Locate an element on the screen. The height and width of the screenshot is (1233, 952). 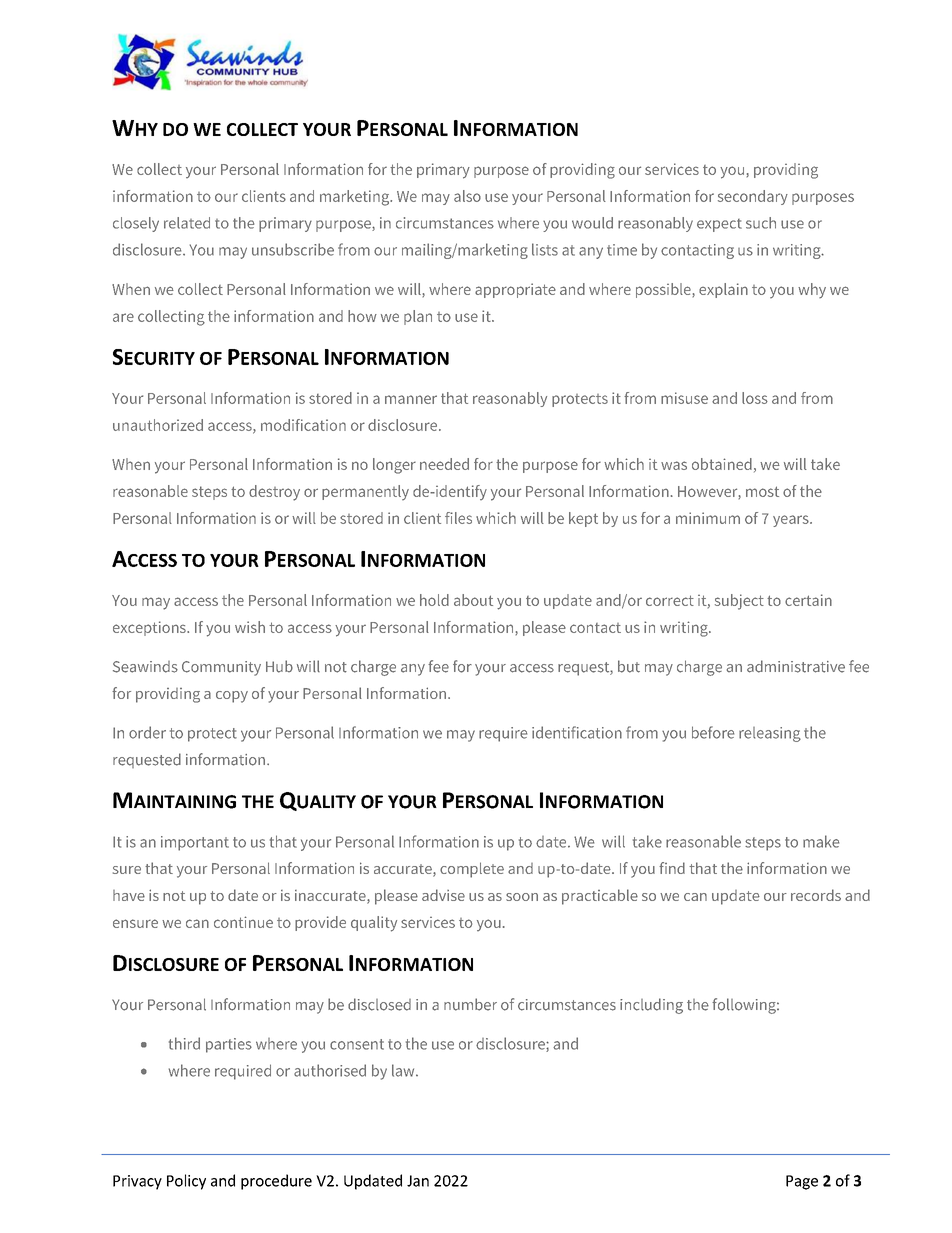
Page is located at coordinates (802, 1182).
